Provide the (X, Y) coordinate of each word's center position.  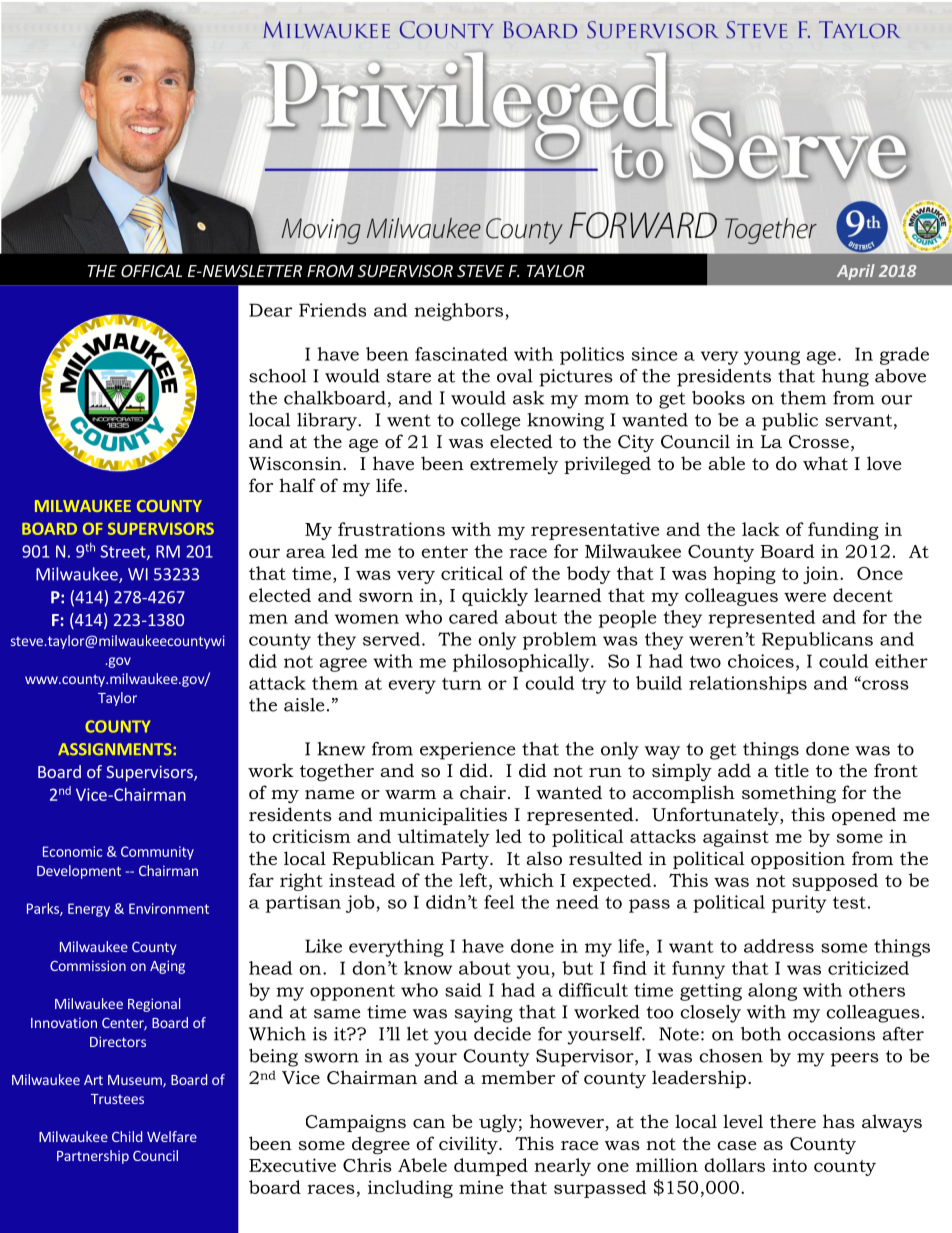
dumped (491, 1167)
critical (472, 573)
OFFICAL (151, 271)
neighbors (458, 312)
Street (124, 552)
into (789, 1165)
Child (127, 1136)
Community (157, 853)
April (856, 272)
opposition (798, 860)
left (474, 880)
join (822, 575)
